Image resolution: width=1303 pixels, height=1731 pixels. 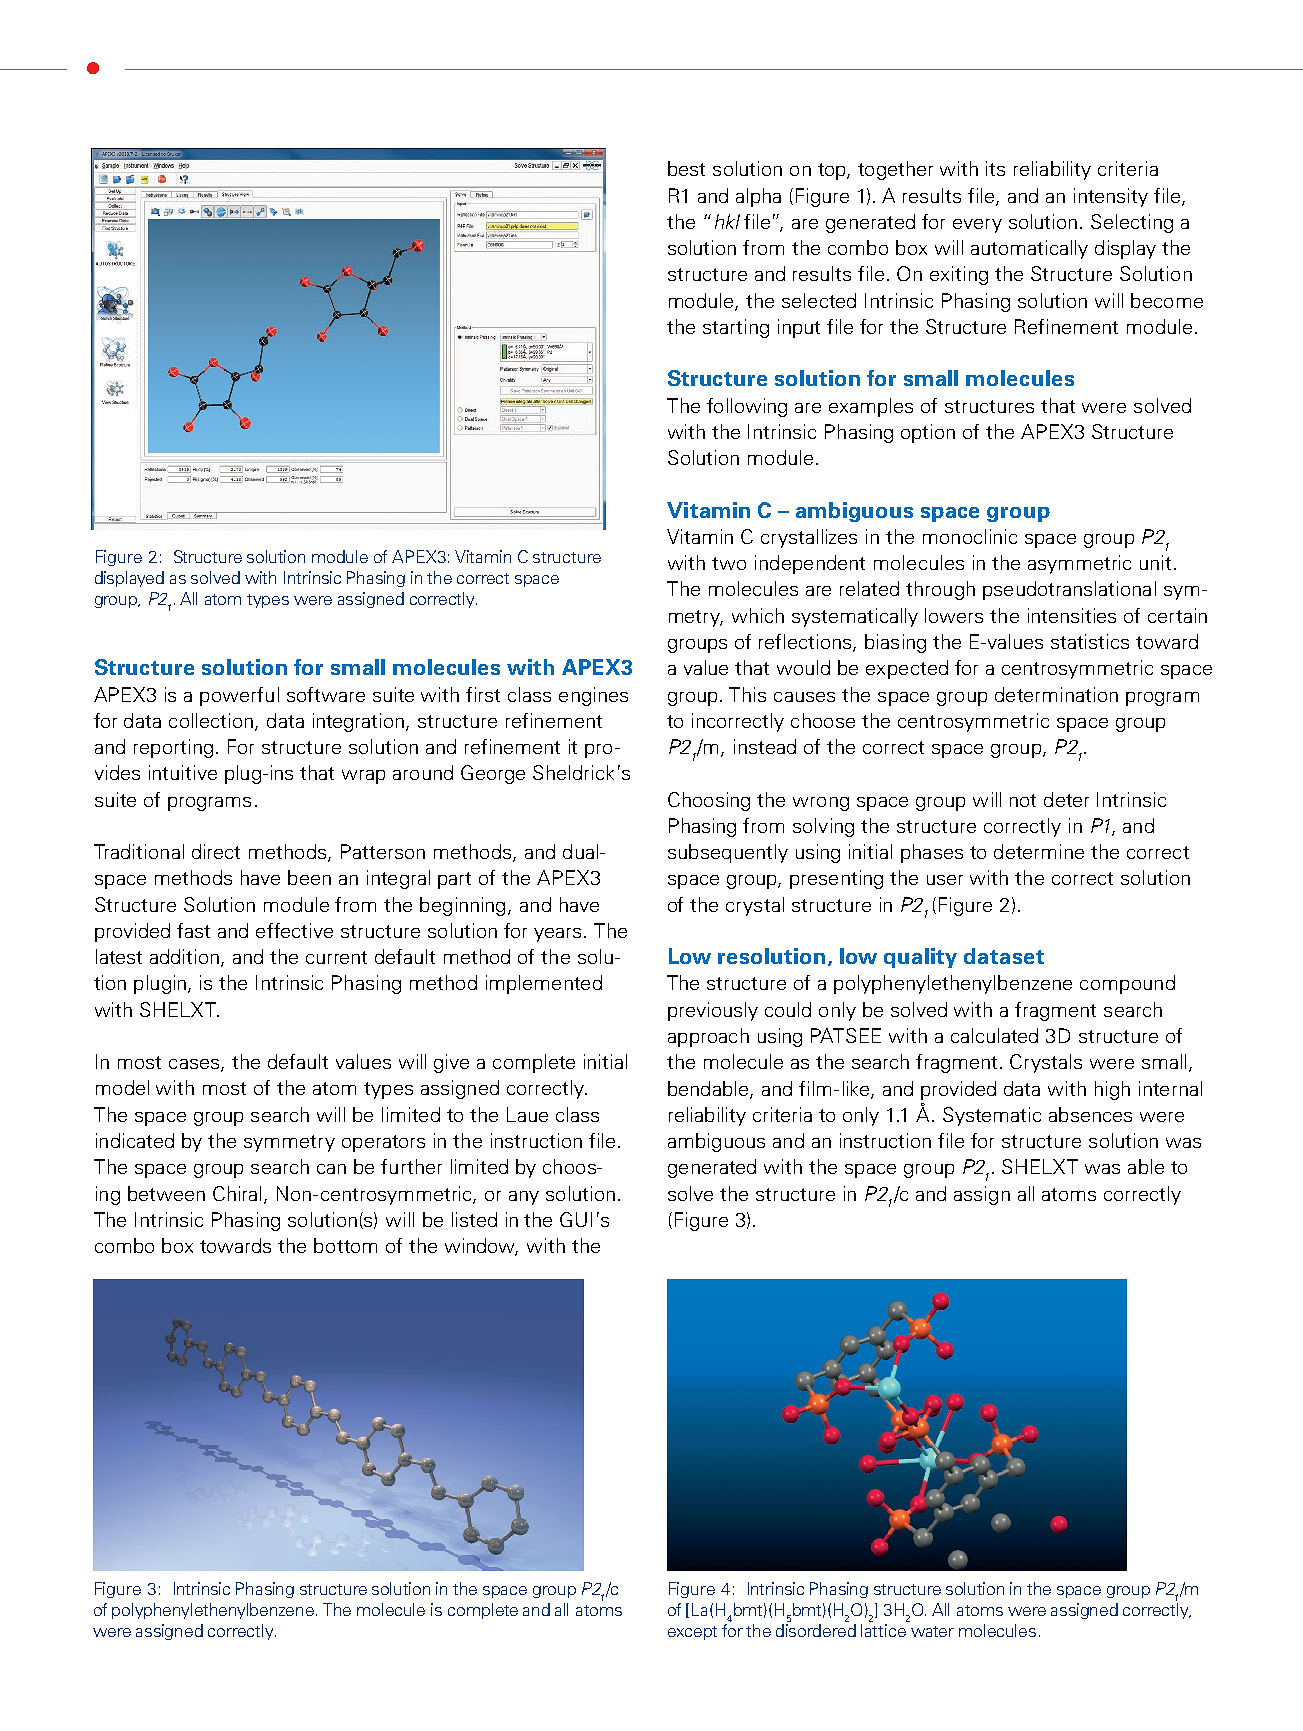 What do you see at coordinates (239, 696) in the screenshot?
I see `powerful` at bounding box center [239, 696].
